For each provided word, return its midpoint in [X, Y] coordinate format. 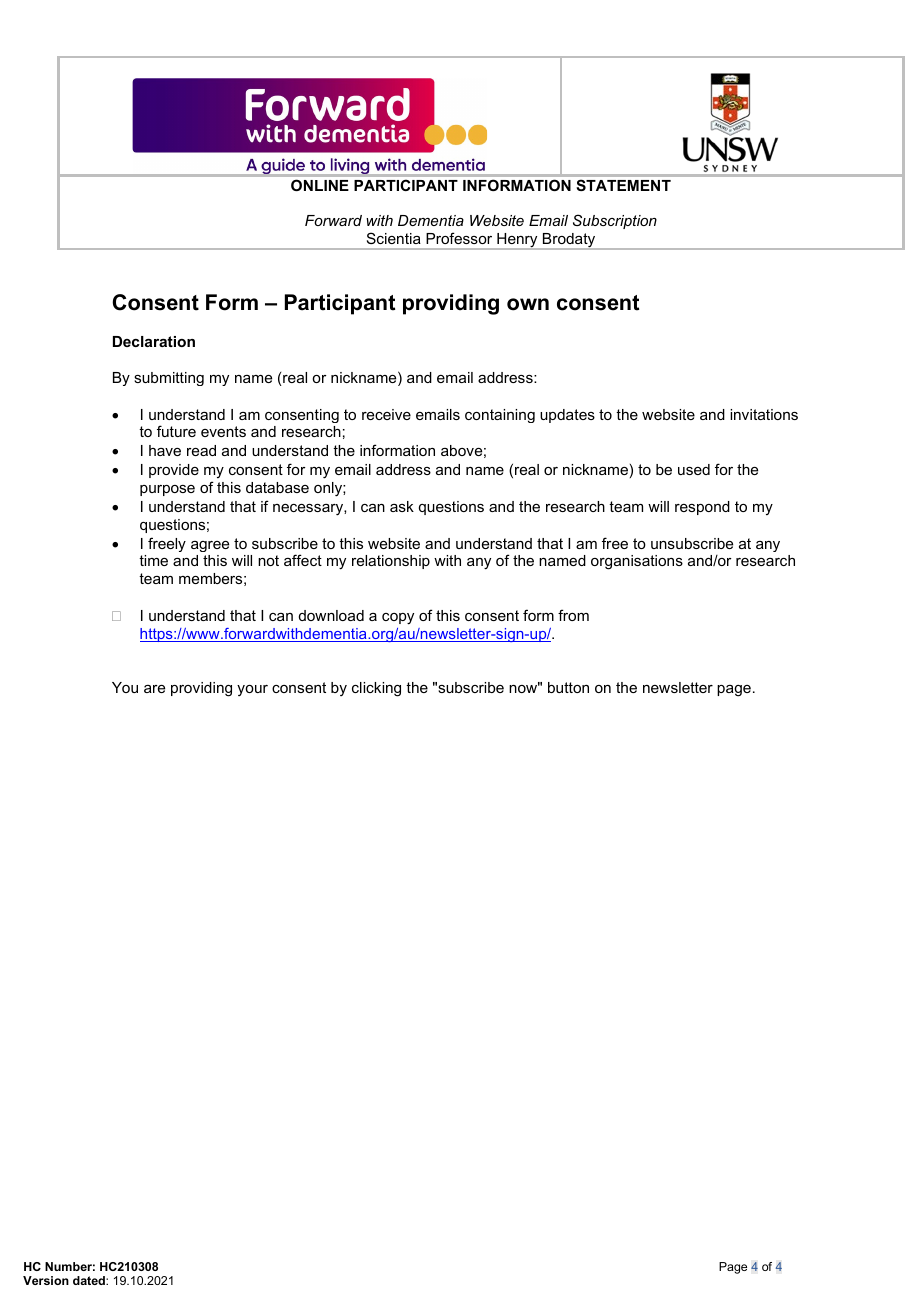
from [573, 615]
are [154, 689]
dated [90, 1280]
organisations [637, 562]
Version [46, 1280]
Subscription [615, 221]
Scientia [394, 238]
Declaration [154, 341]
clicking [376, 689]
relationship [391, 562]
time [153, 560]
